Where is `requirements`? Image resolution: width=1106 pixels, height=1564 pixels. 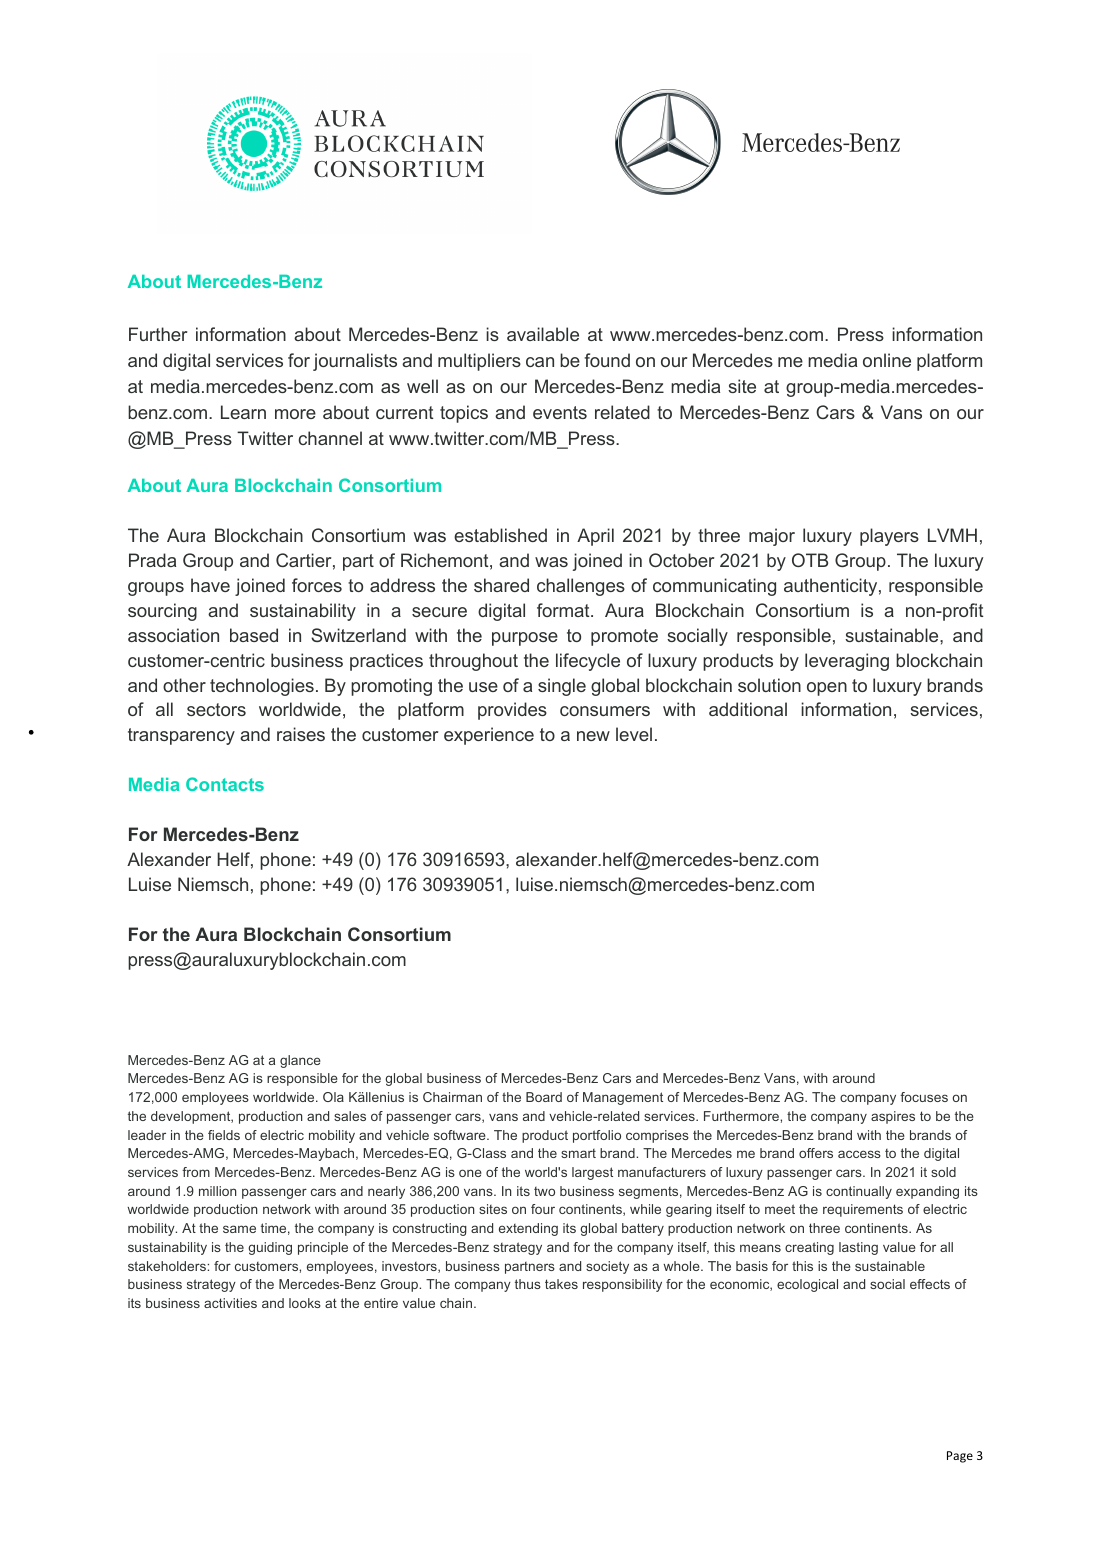
requirements is located at coordinates (863, 1210).
